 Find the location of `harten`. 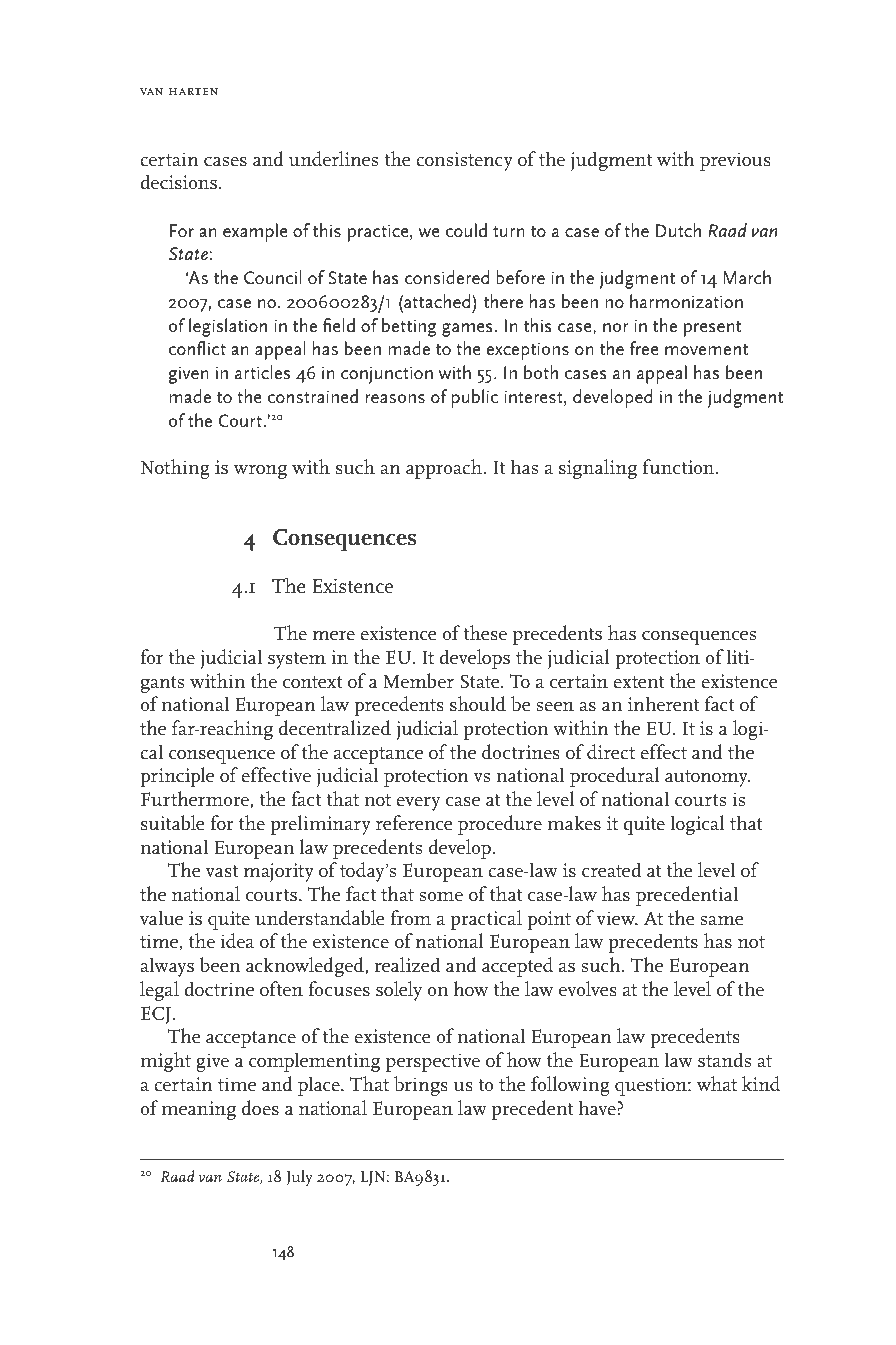

harten is located at coordinates (193, 91).
